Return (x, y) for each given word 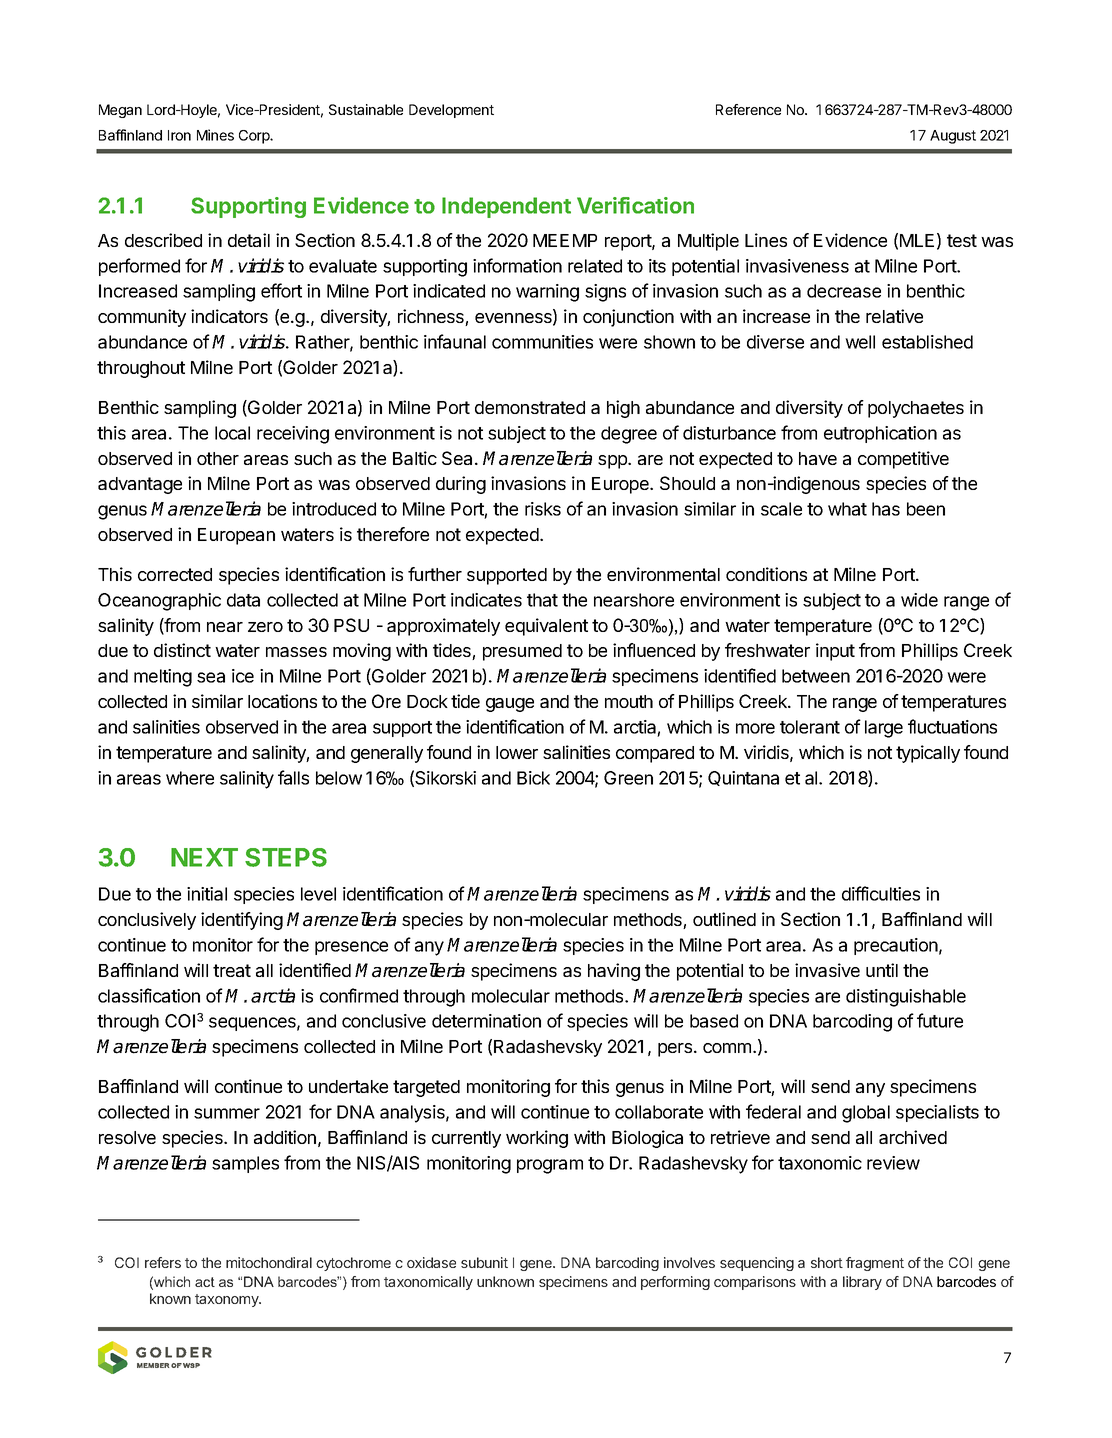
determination (486, 1021)
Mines (215, 135)
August (953, 137)
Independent (506, 207)
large (884, 729)
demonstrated (530, 407)
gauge (510, 705)
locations (282, 701)
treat (232, 970)
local (232, 433)
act (205, 1282)
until (882, 970)
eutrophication (880, 434)
